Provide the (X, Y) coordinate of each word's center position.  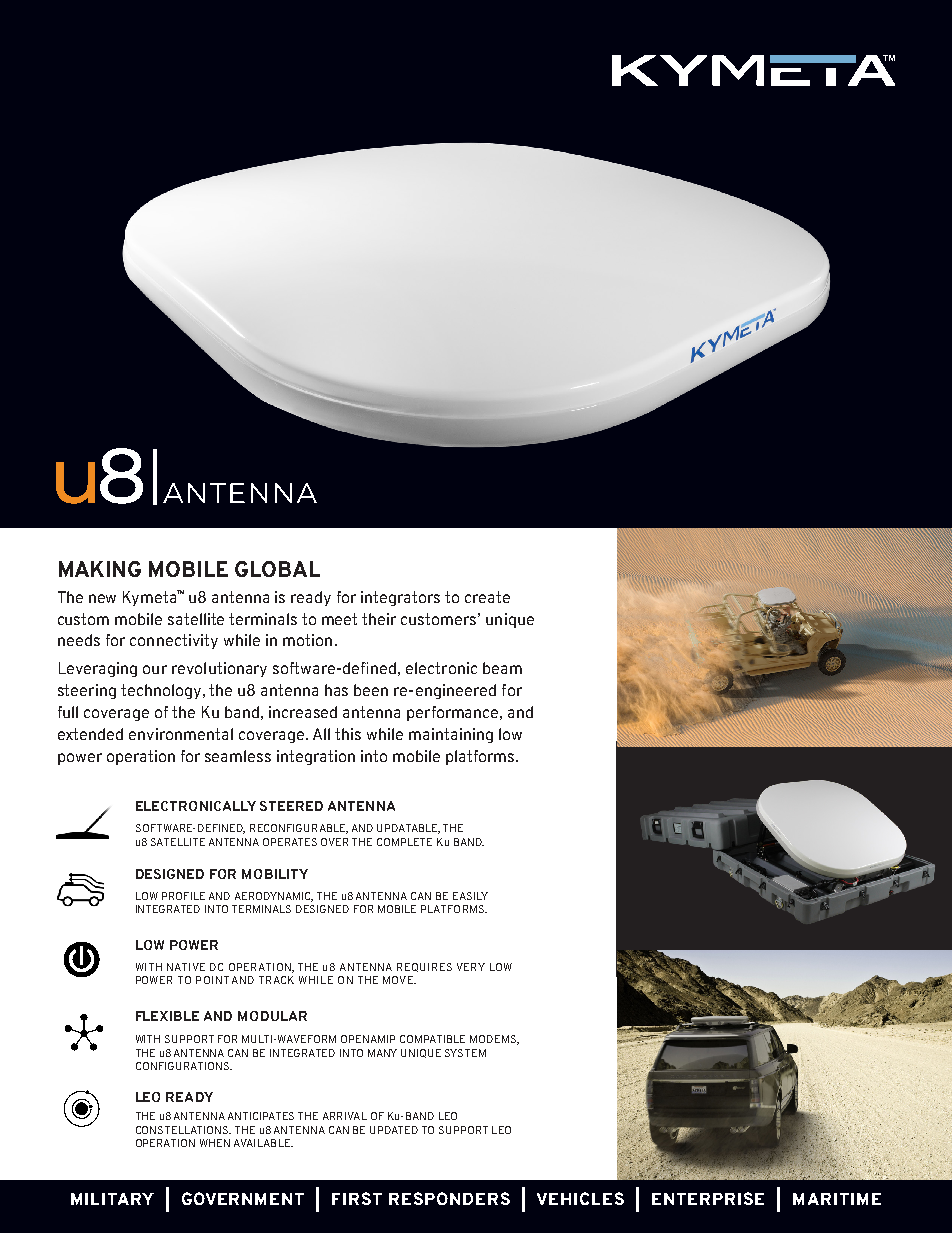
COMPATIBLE (432, 1039)
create (487, 597)
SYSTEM (465, 1053)
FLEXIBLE (167, 1016)
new (102, 598)
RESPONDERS (449, 1198)
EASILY (470, 896)
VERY (471, 967)
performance (454, 713)
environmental (181, 734)
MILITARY (112, 1199)
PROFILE (183, 896)
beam (502, 668)
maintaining (451, 735)
